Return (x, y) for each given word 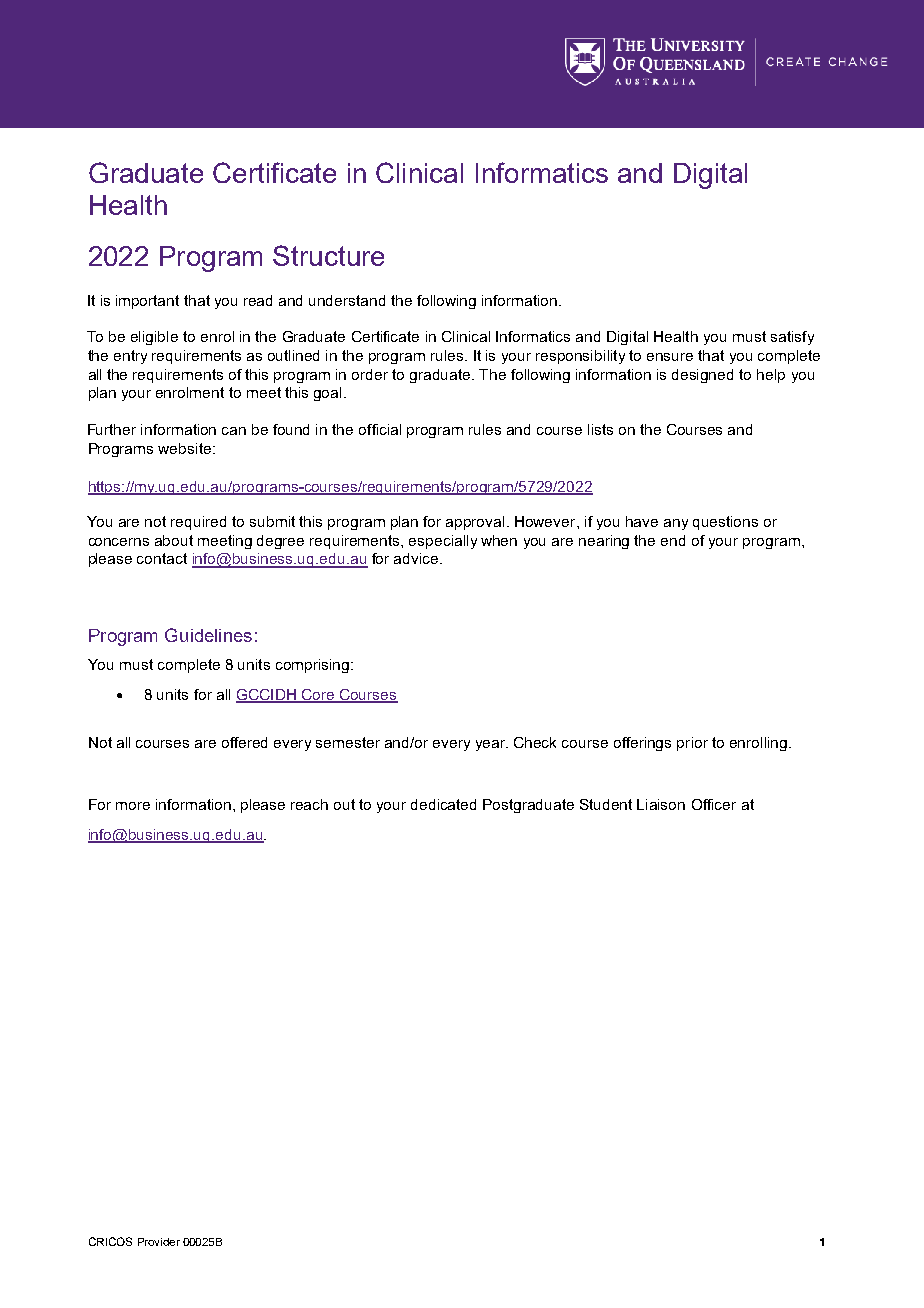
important (147, 302)
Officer (714, 804)
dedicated (443, 804)
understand (347, 300)
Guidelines (208, 635)
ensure (670, 357)
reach (309, 804)
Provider (159, 1242)
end (673, 540)
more (133, 806)
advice (417, 558)
